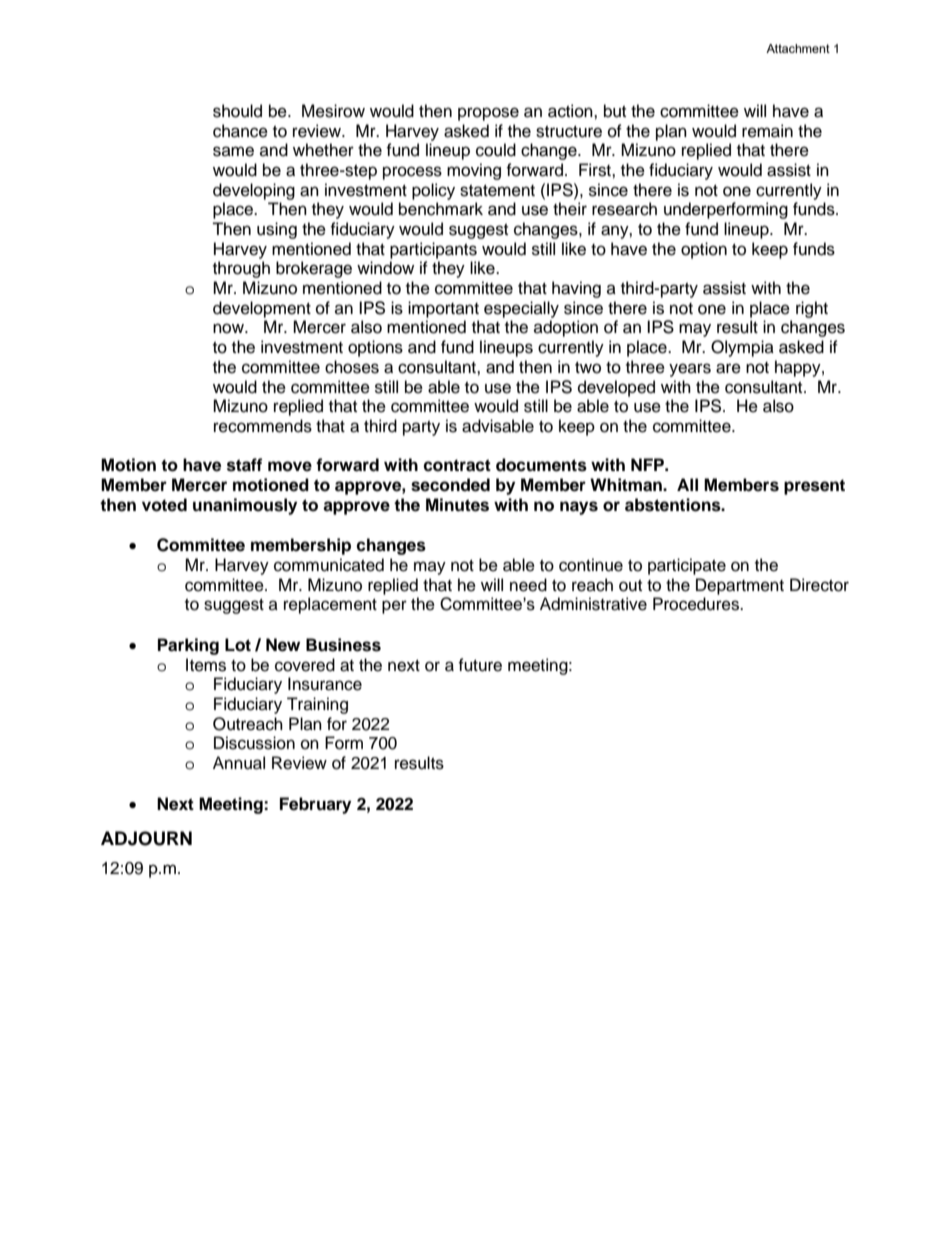 The height and width of the screenshot is (1233, 952). Describe the element at coordinates (263, 426) in the screenshot. I see `recommends` at that location.
